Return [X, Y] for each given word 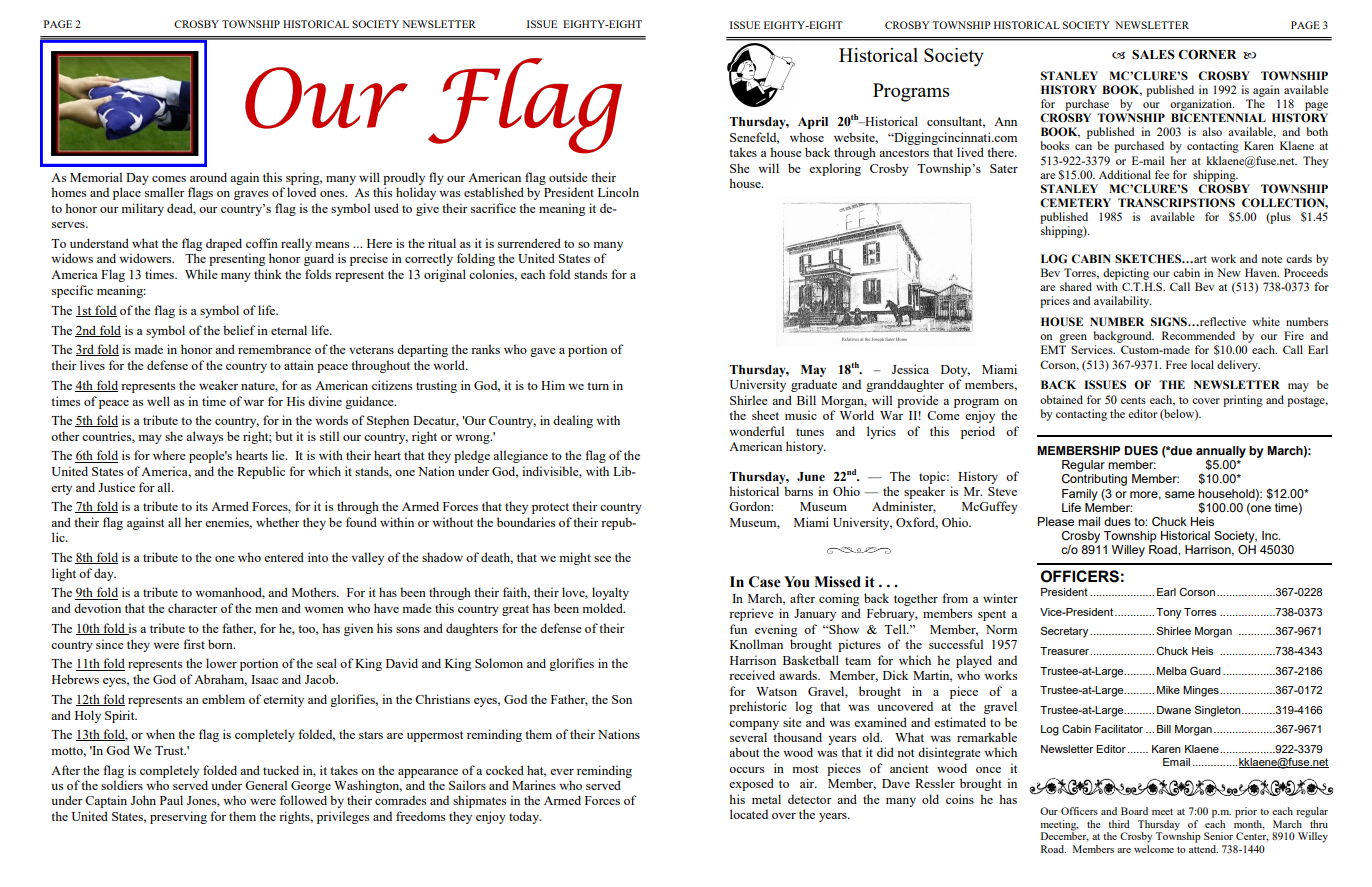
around [208, 177]
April [813, 123]
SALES [1153, 54]
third [1119, 824]
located [749, 814]
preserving [178, 817]
